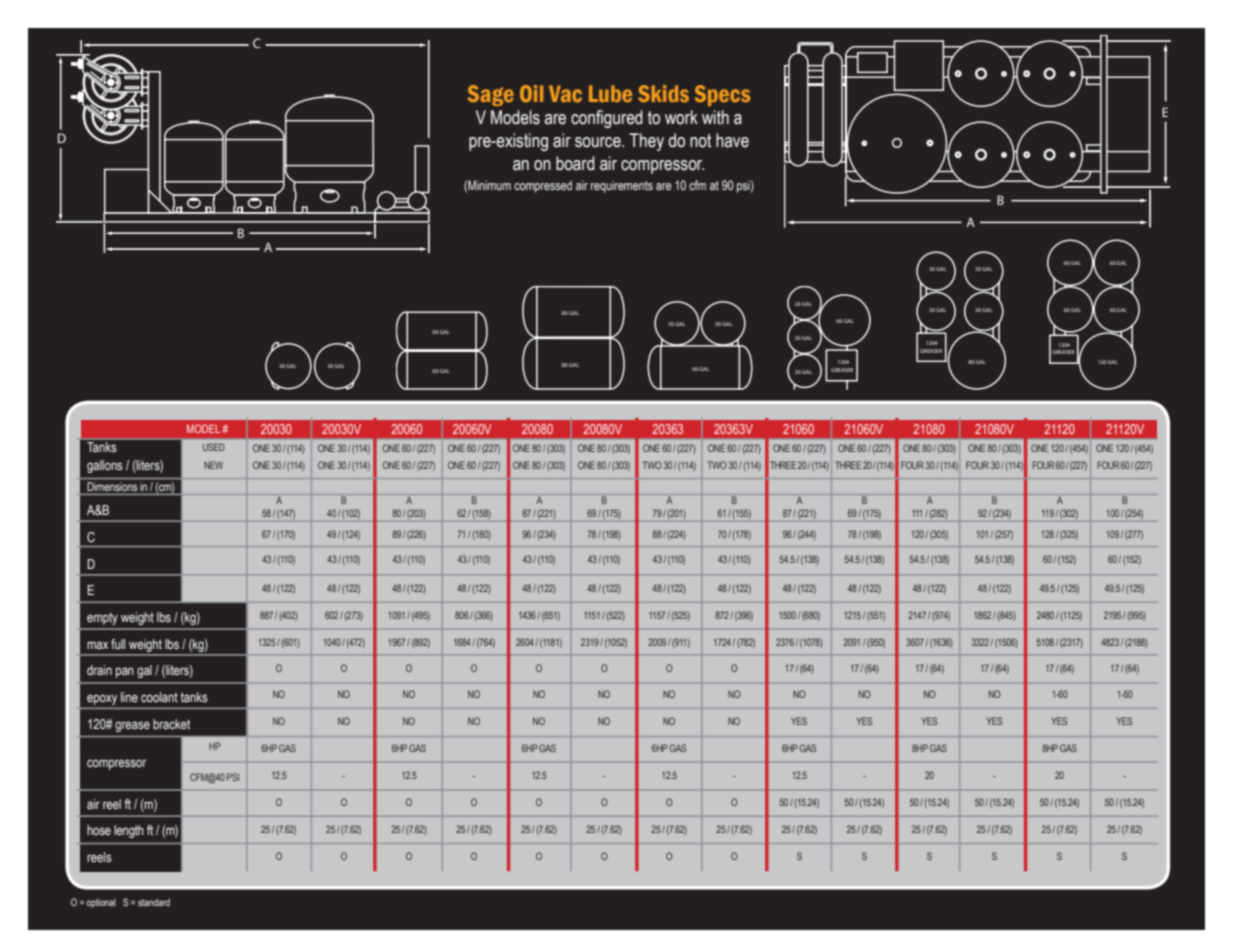 The height and width of the image is (952, 1233). Describe the element at coordinates (213, 465) in the image. I see `NEW` at that location.
